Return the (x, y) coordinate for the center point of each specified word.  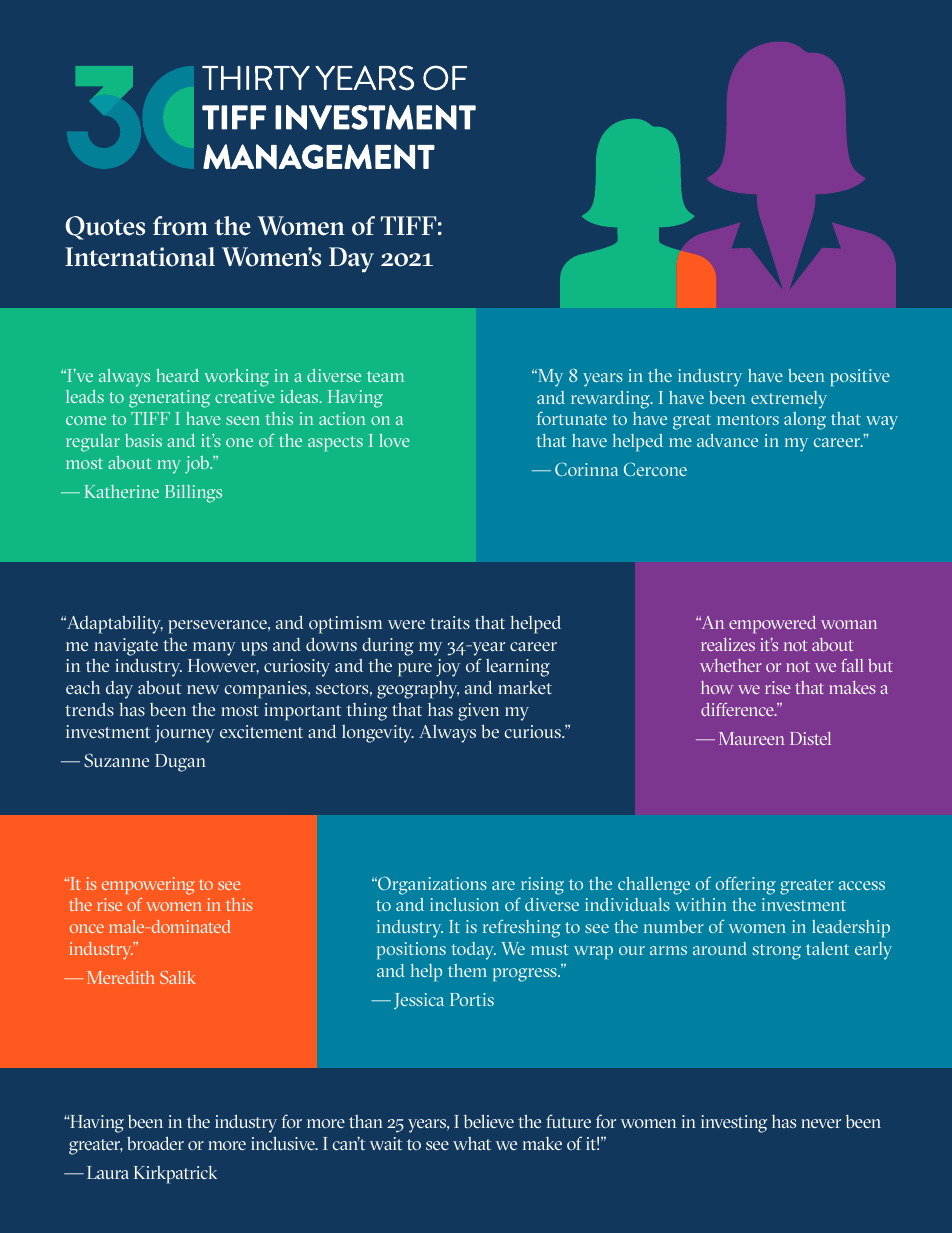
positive (860, 377)
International (140, 257)
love (394, 440)
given (478, 712)
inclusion (464, 904)
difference (738, 709)
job (198, 465)
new (203, 689)
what (472, 1143)
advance (727, 440)
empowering (148, 886)
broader (155, 1143)
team (385, 376)
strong (776, 952)
